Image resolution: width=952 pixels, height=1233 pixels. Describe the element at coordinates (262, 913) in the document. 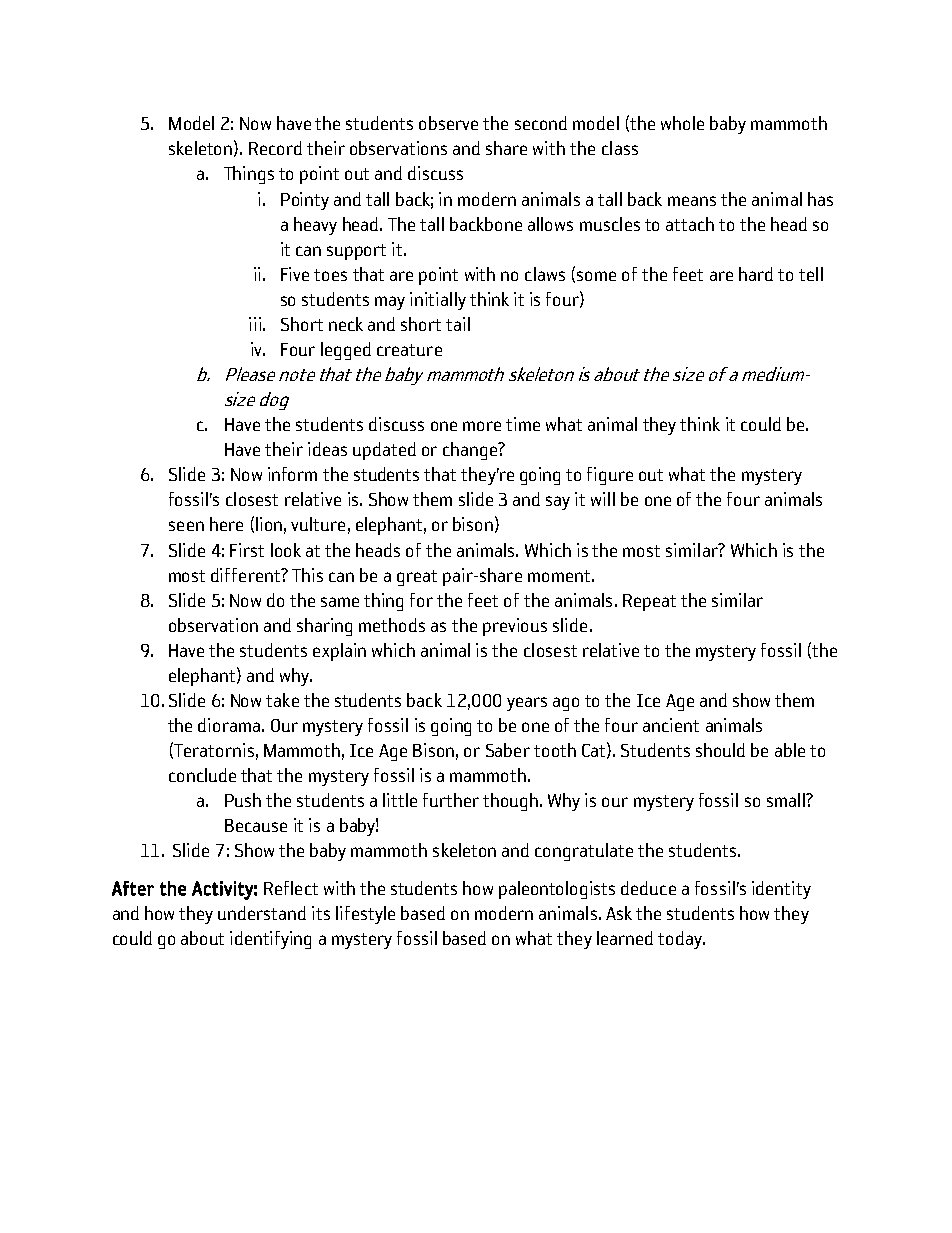

I see `understand` at that location.
